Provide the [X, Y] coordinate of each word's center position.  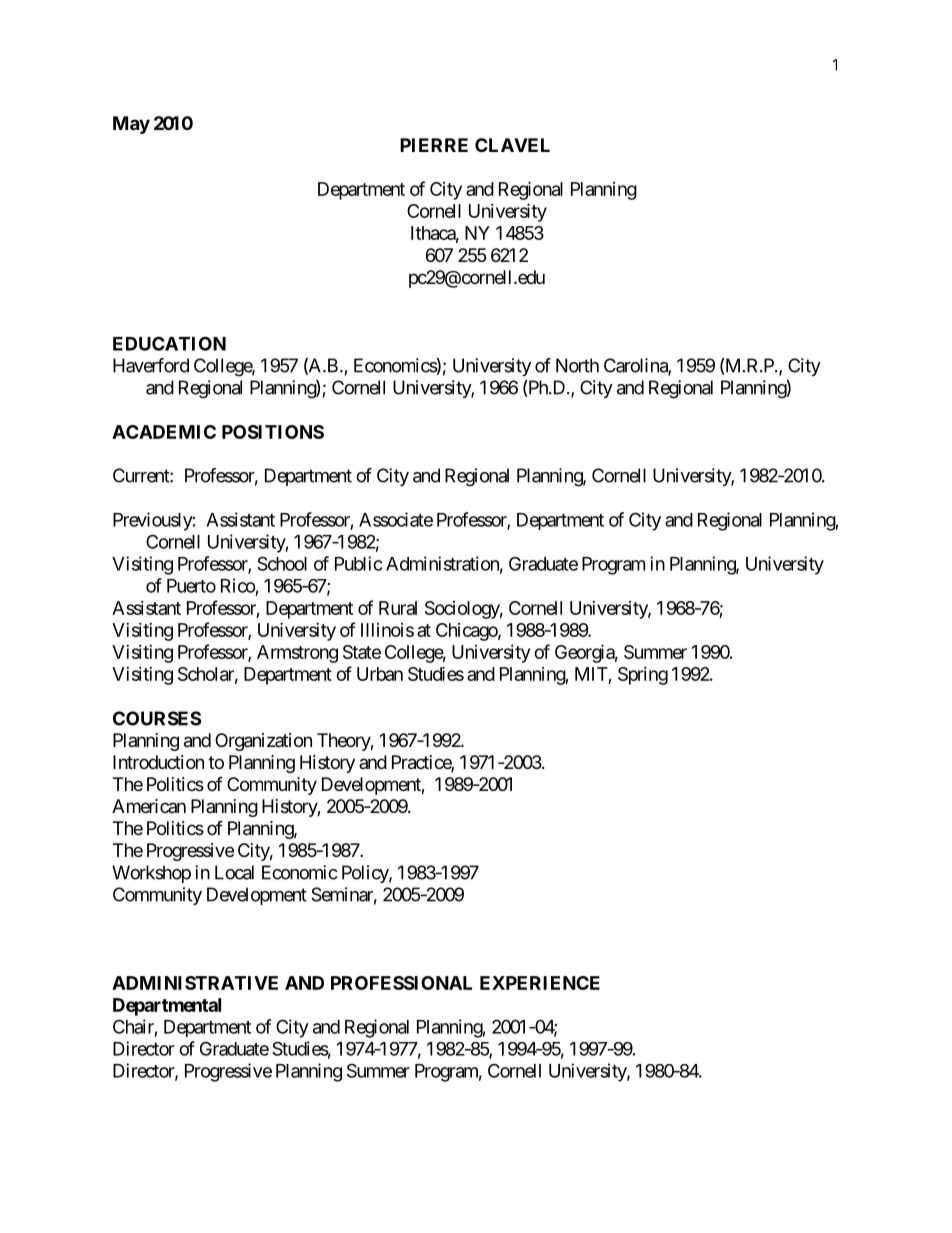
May [131, 125]
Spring [643, 676]
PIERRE [434, 145]
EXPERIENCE [540, 983]
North [577, 365]
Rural [398, 608]
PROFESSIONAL [401, 983]
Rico [238, 585]
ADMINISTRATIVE [195, 983]
